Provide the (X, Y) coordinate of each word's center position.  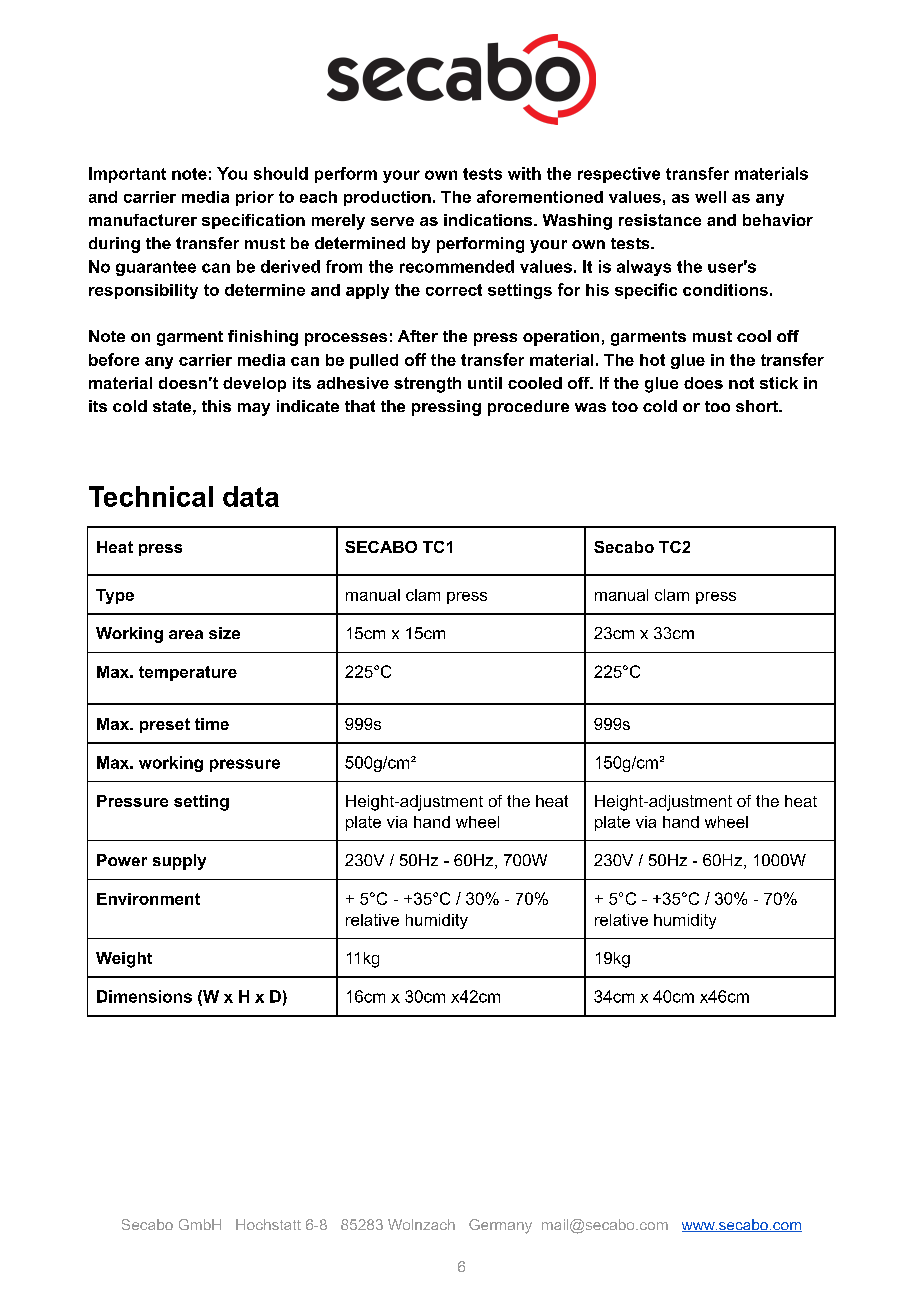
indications (489, 220)
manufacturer (143, 220)
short (758, 406)
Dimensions (144, 996)
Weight (124, 960)
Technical (151, 496)
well (710, 197)
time (212, 724)
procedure (528, 408)
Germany (500, 1226)
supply (179, 862)
